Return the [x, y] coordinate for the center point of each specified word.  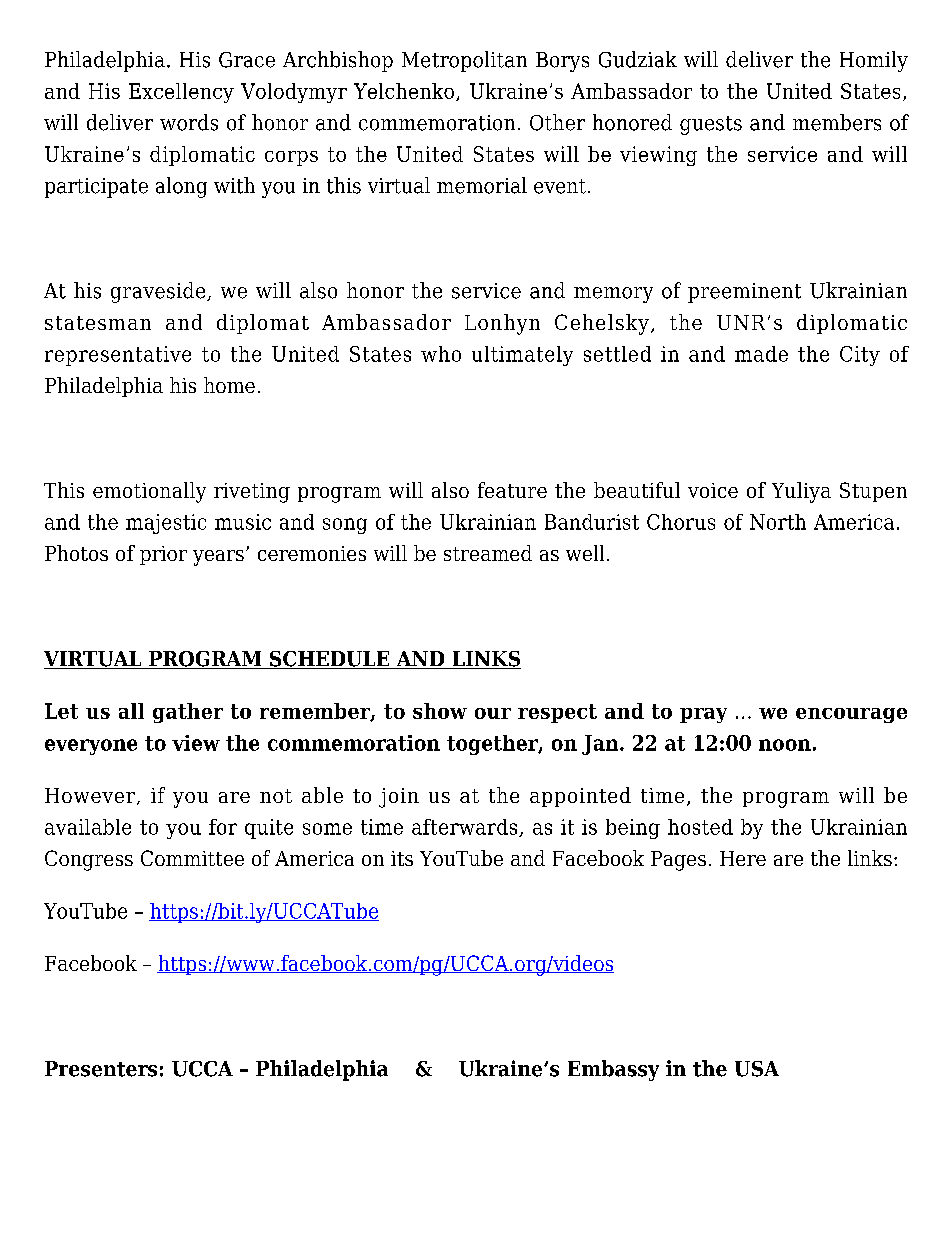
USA [757, 1069]
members [837, 122]
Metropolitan [464, 61]
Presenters [101, 1069]
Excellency [181, 93]
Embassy [613, 1070]
